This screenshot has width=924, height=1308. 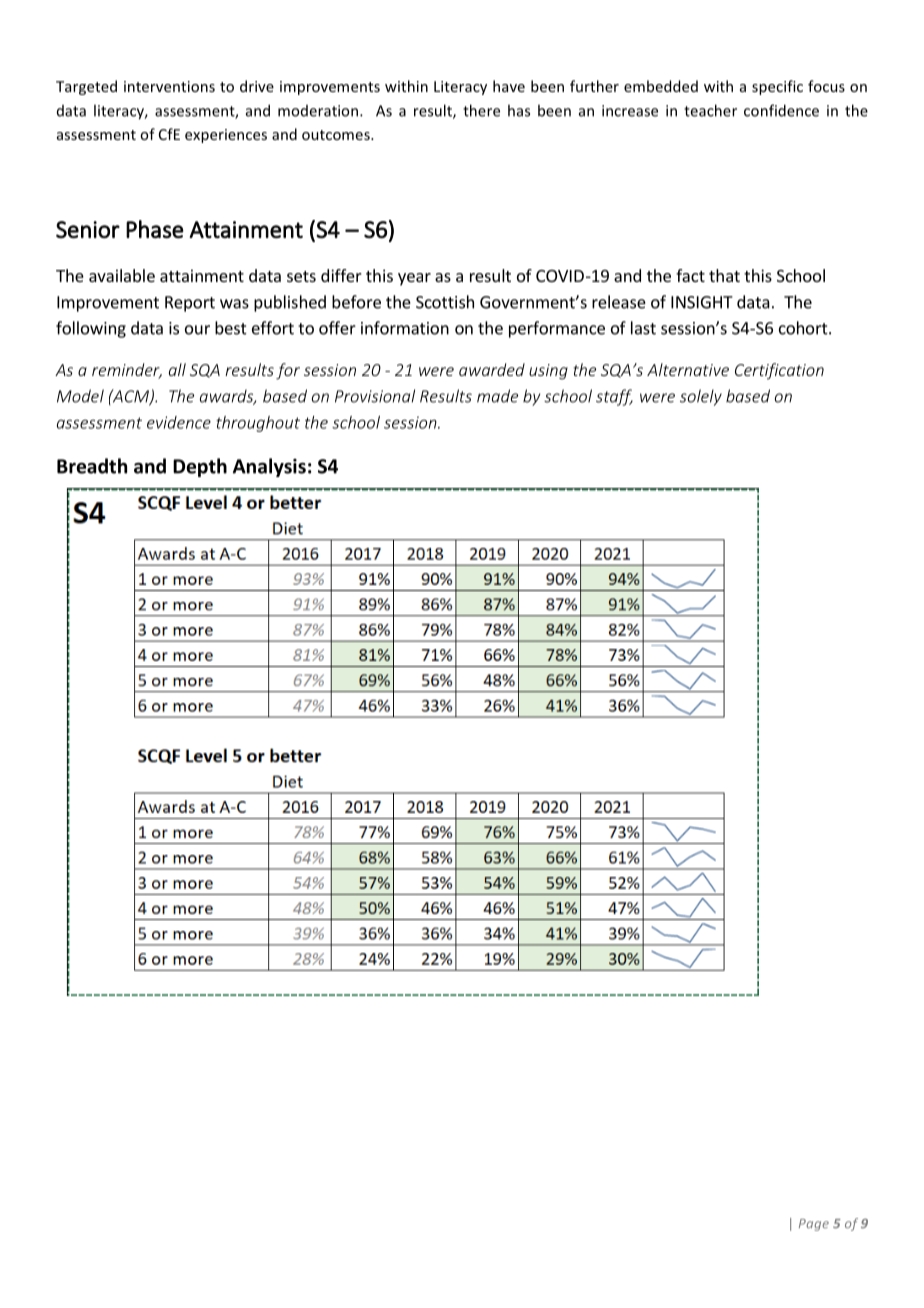 What do you see at coordinates (92, 466) in the screenshot?
I see `Breadth` at bounding box center [92, 466].
